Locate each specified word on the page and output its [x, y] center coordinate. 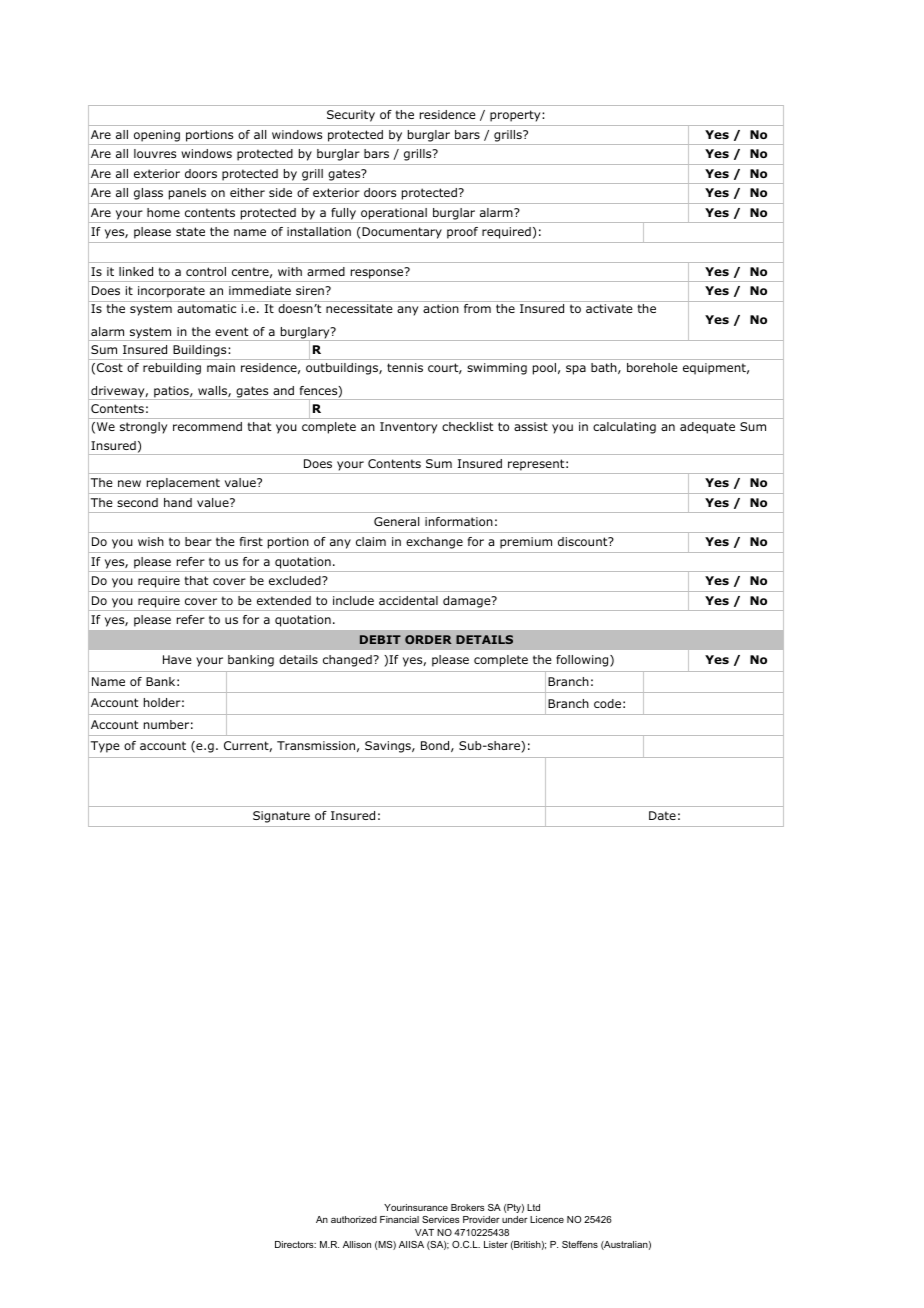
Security [351, 116]
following [583, 661]
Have [177, 659]
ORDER [428, 639]
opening [157, 136]
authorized [354, 1219]
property [516, 116]
